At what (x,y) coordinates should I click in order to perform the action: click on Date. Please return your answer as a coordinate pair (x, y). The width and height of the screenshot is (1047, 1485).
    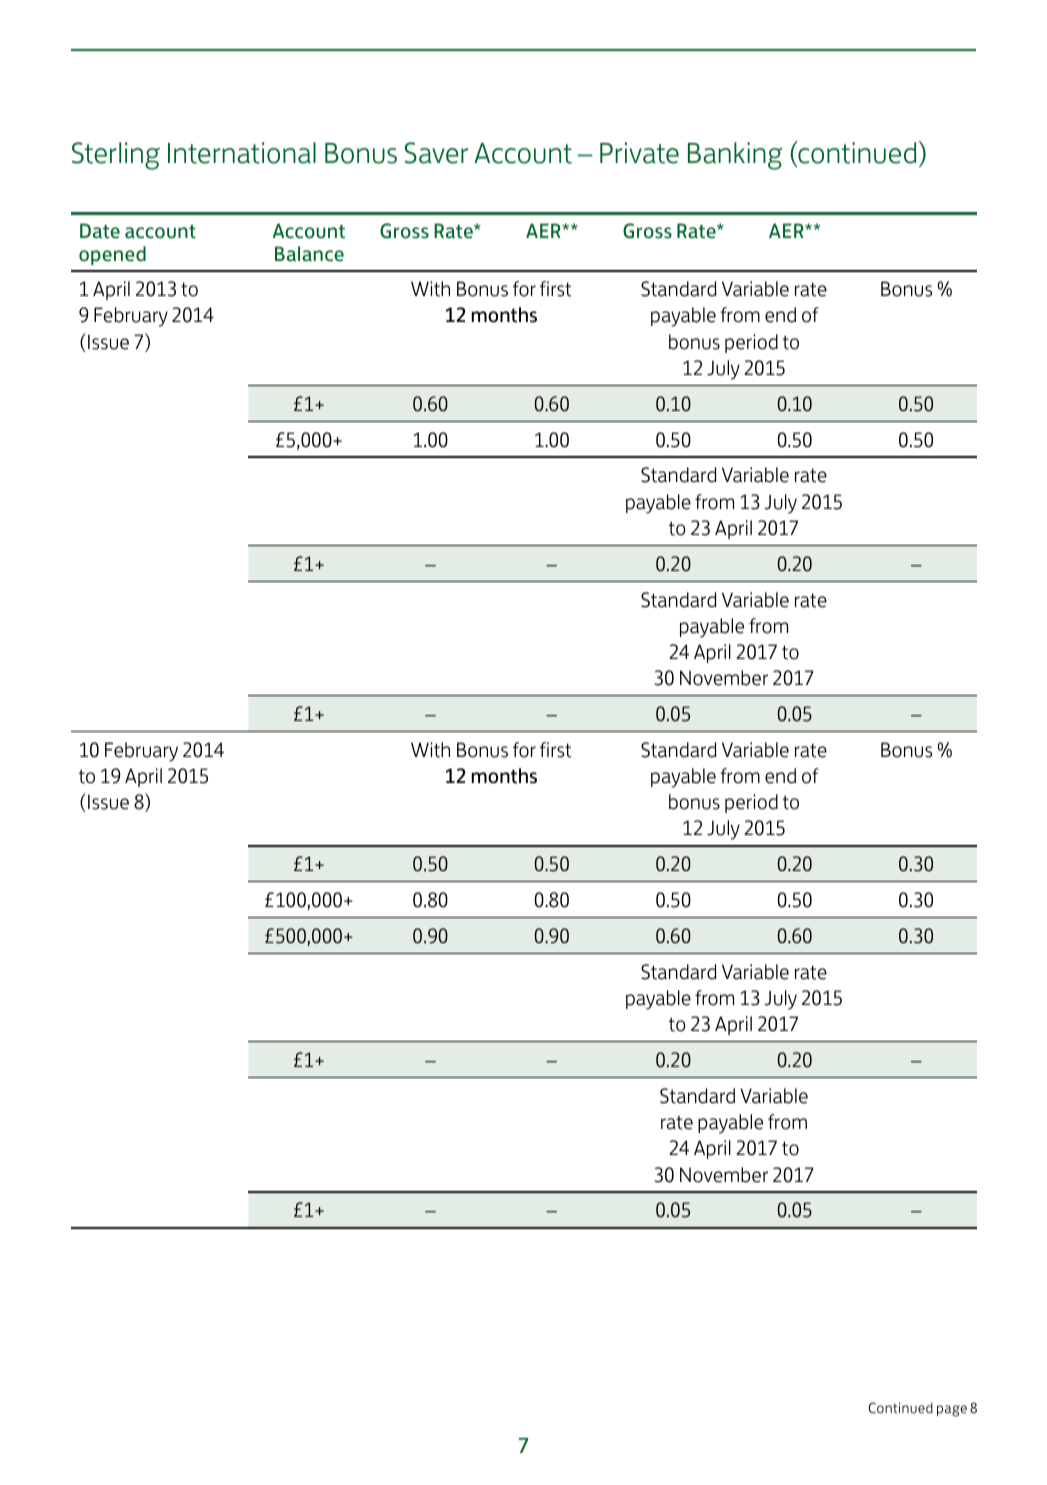
    Looking at the image, I should click on (100, 231).
